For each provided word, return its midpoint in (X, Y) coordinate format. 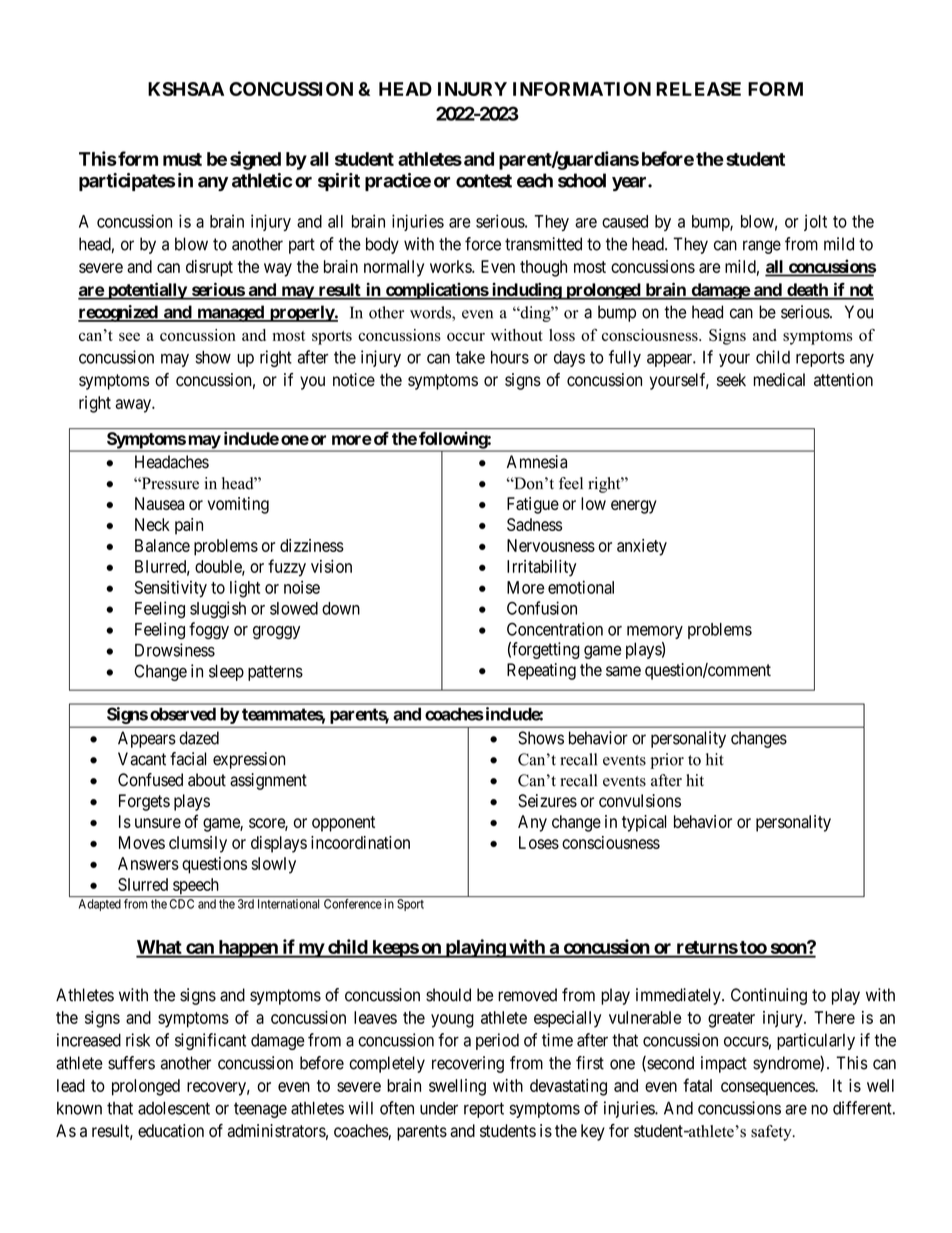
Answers (148, 863)
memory (655, 632)
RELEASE (698, 89)
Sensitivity (171, 589)
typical (644, 823)
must (182, 159)
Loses (539, 842)
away (134, 406)
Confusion (542, 608)
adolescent (174, 1108)
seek (731, 380)
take (470, 357)
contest (484, 181)
